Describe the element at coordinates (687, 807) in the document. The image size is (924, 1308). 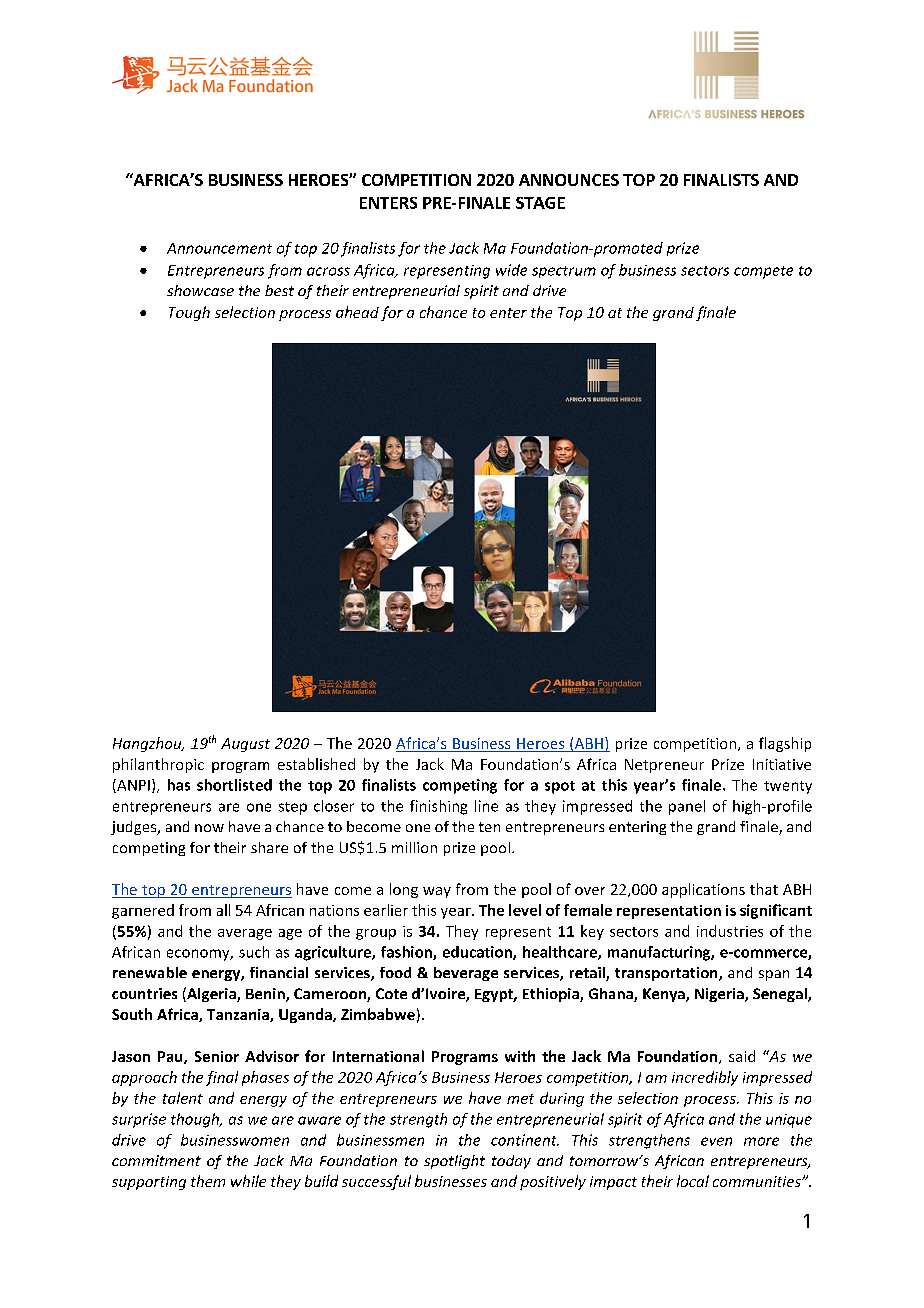
I see `panel` at that location.
